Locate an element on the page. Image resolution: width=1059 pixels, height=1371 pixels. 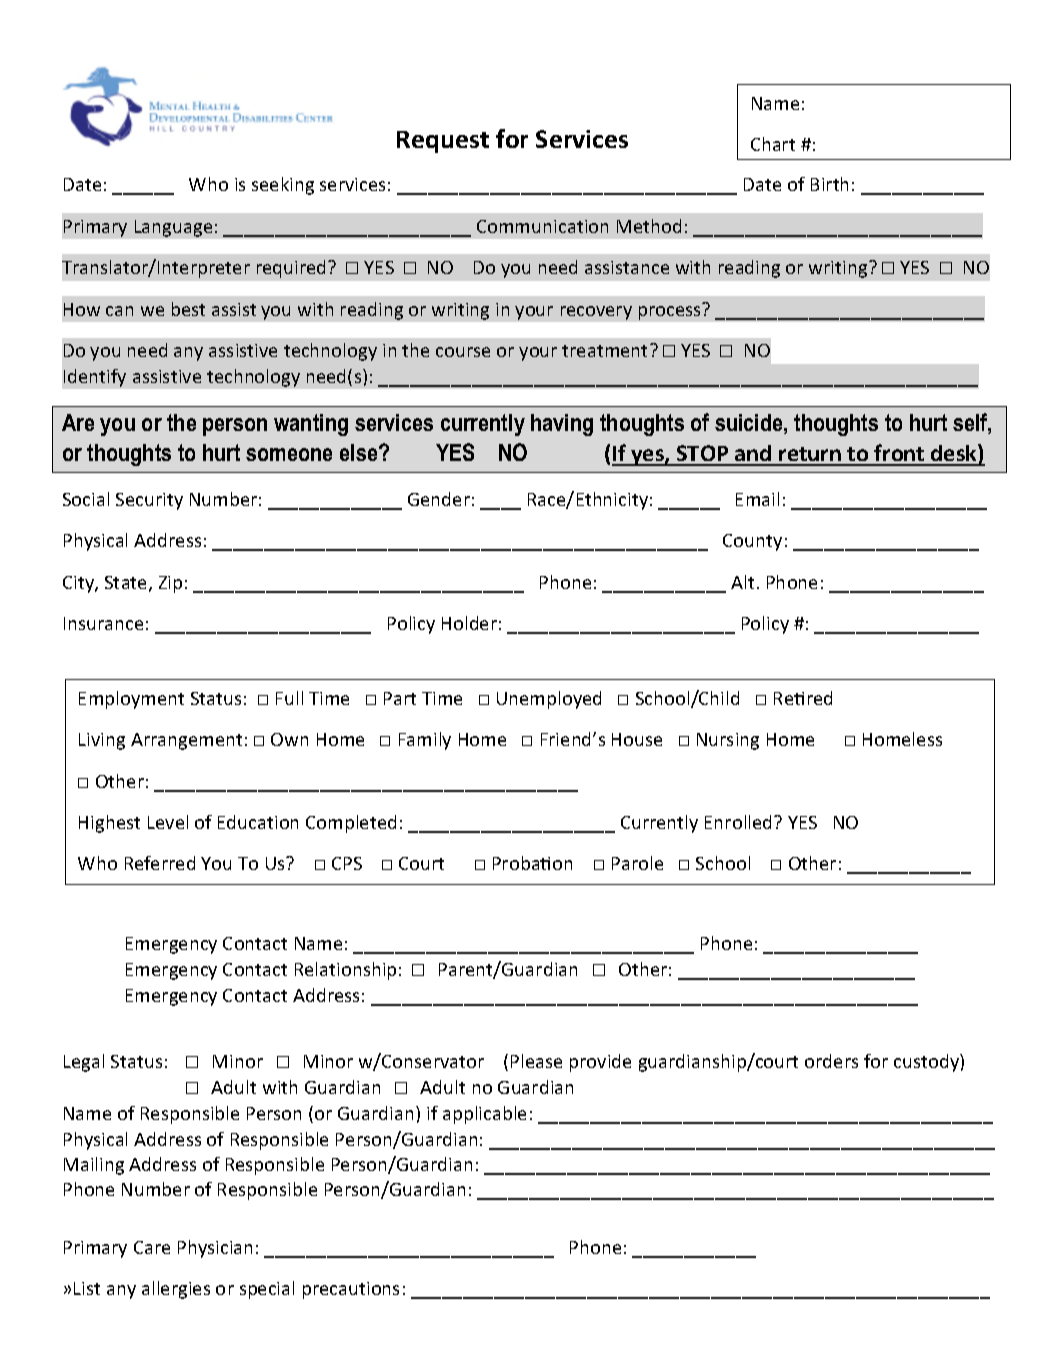
precautions is located at coordinates (351, 1290).
